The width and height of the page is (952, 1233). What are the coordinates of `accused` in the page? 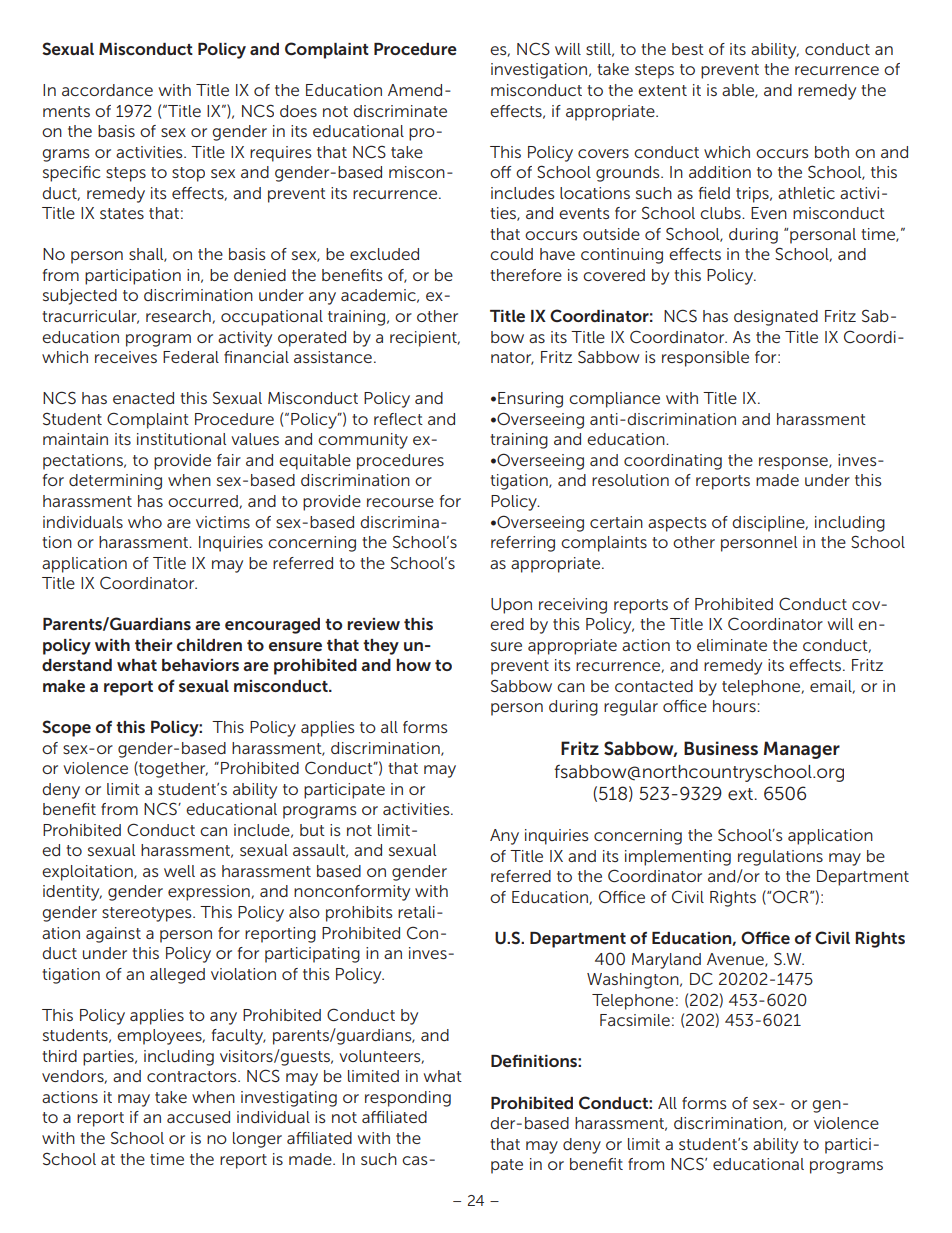 It's located at (198, 1117).
